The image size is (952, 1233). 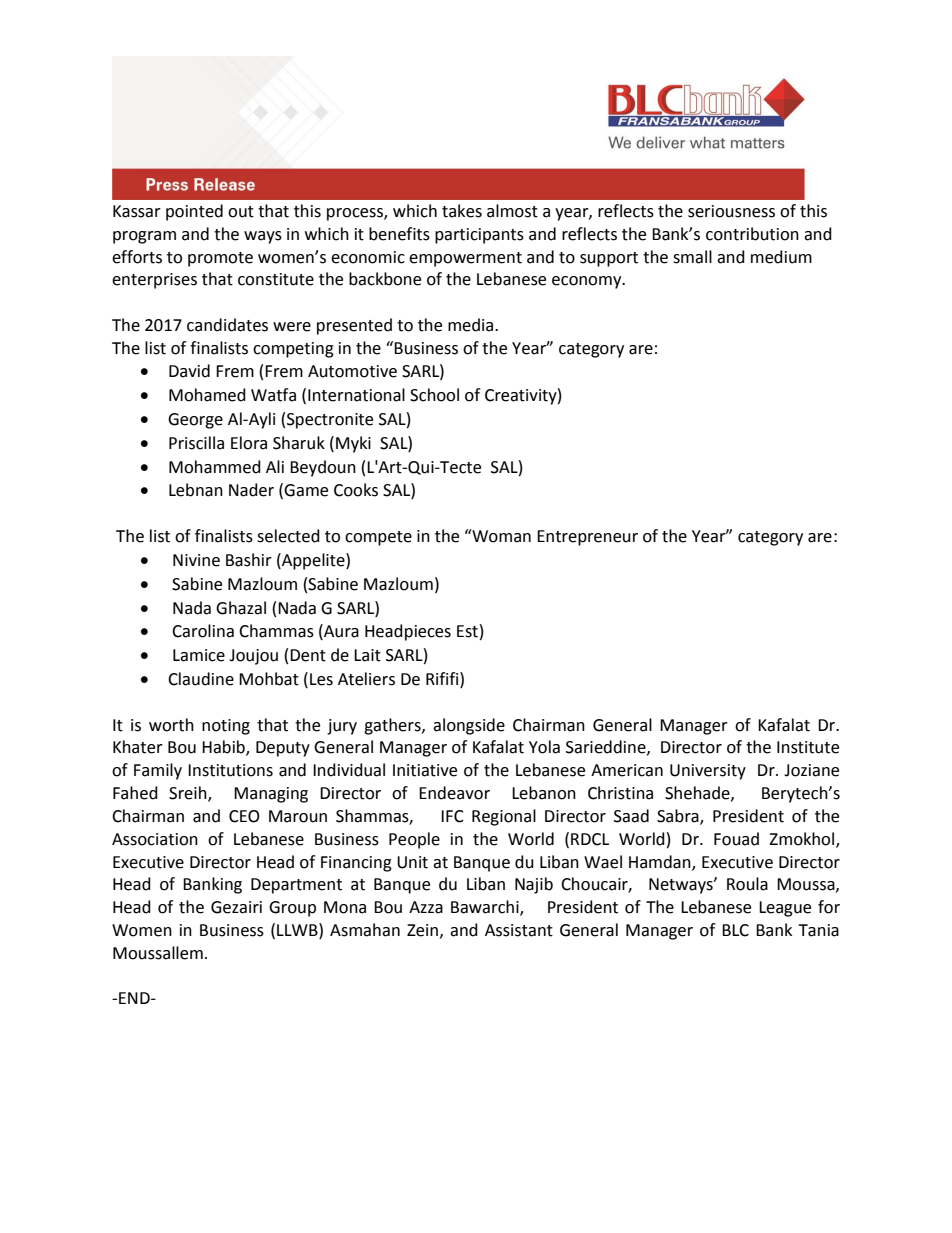 I want to click on contribution, so click(x=752, y=234).
